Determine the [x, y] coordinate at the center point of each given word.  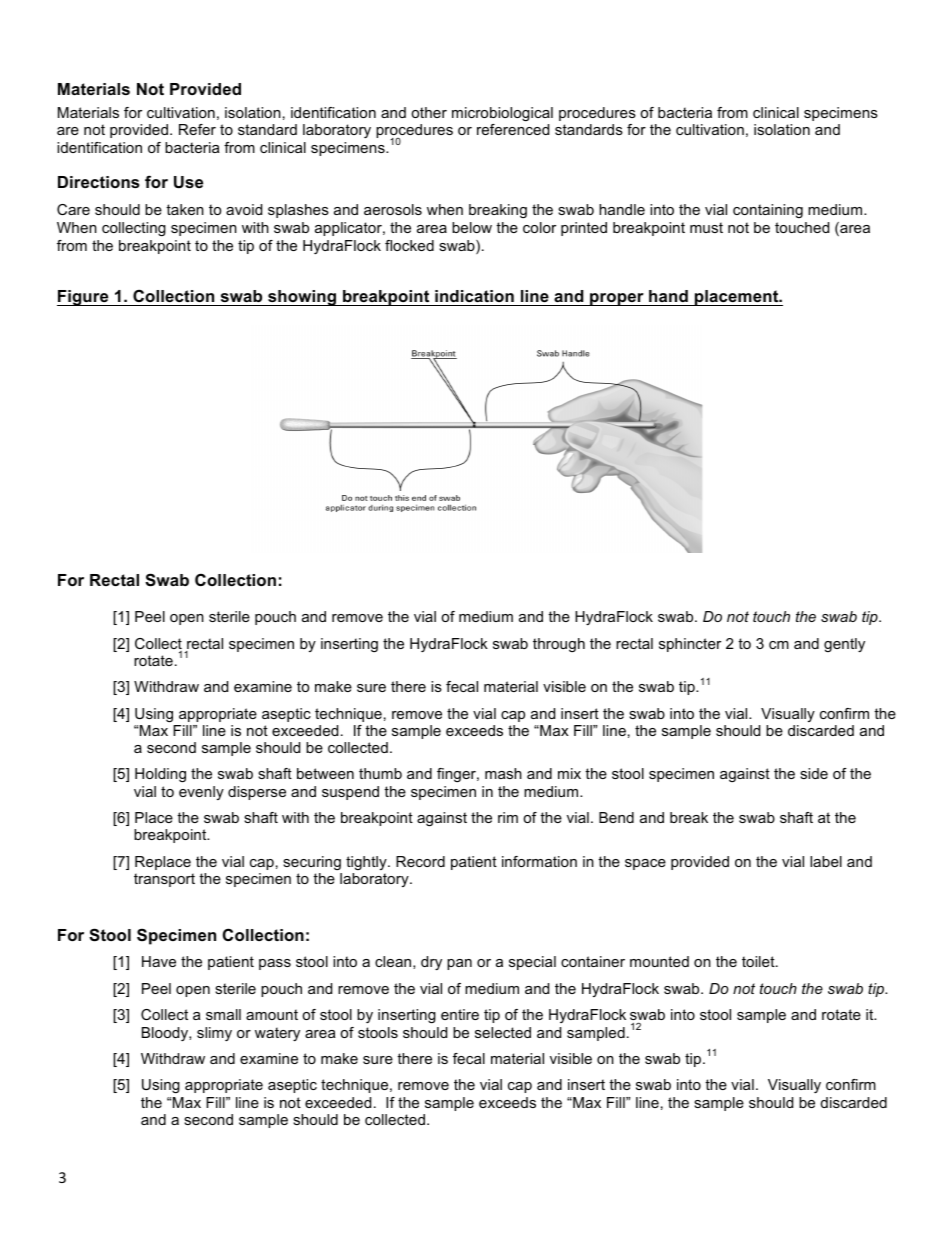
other [429, 112]
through [559, 645]
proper [617, 299]
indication [474, 296]
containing [768, 211]
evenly [201, 793]
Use [188, 182]
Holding [160, 775]
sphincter [690, 645]
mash [503, 773]
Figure [84, 298]
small [223, 1014]
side [814, 773]
